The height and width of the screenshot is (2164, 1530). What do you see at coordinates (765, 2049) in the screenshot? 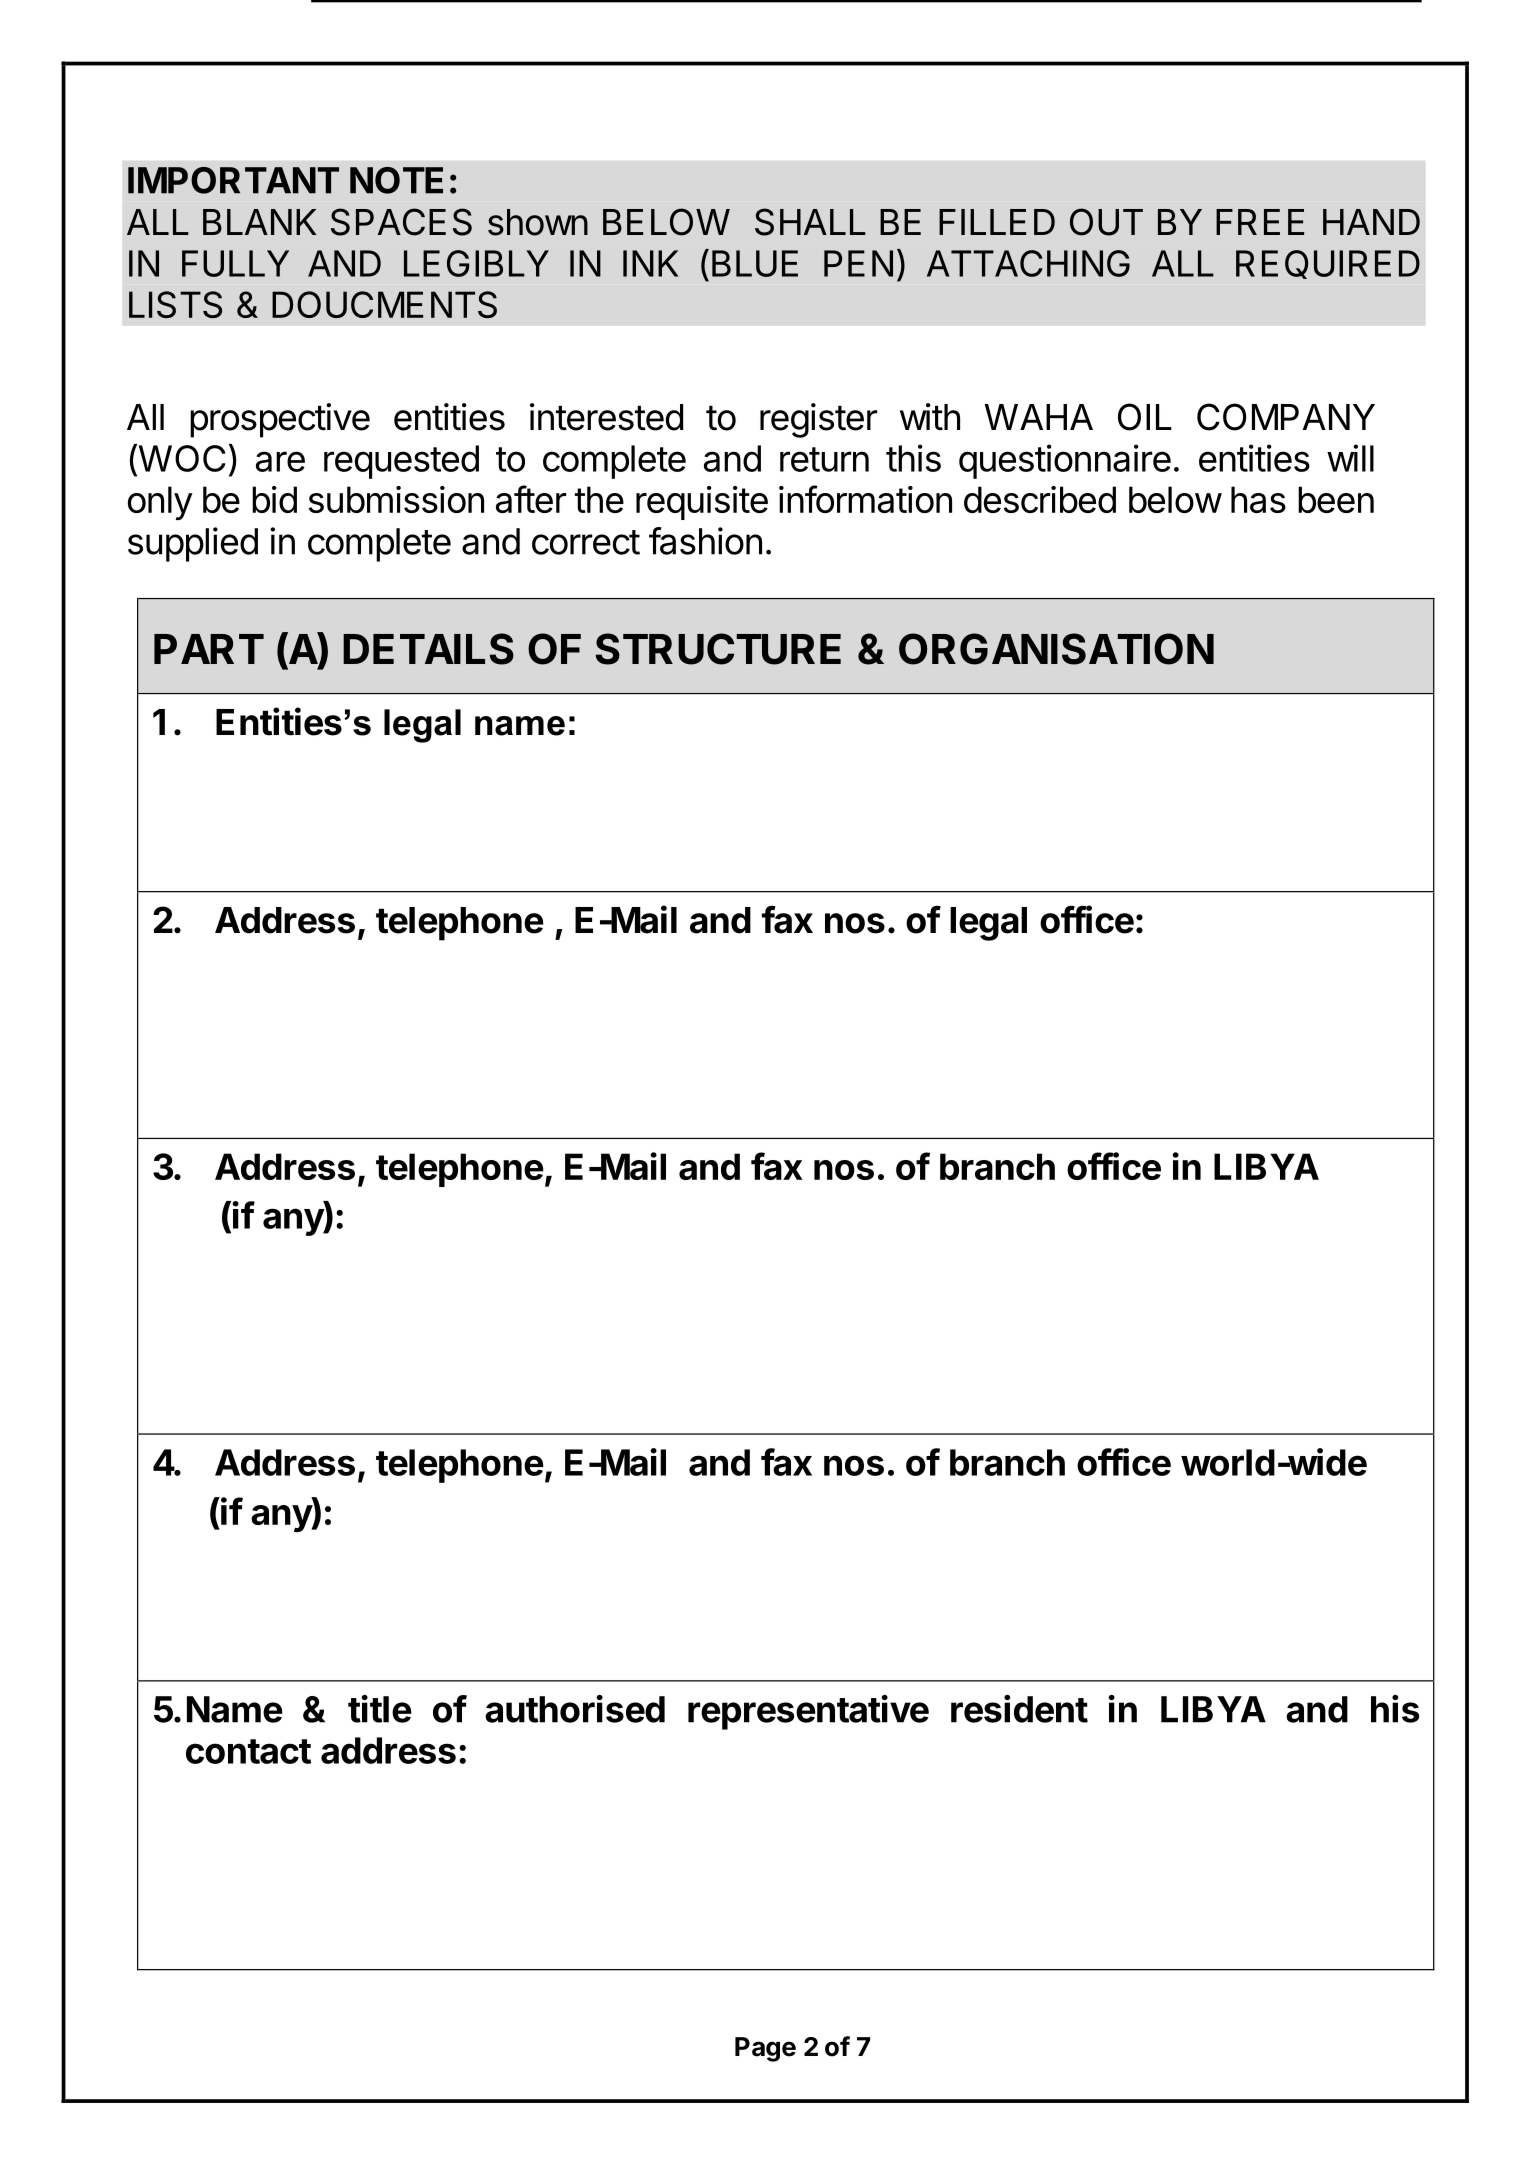
I see `Page` at bounding box center [765, 2049].
